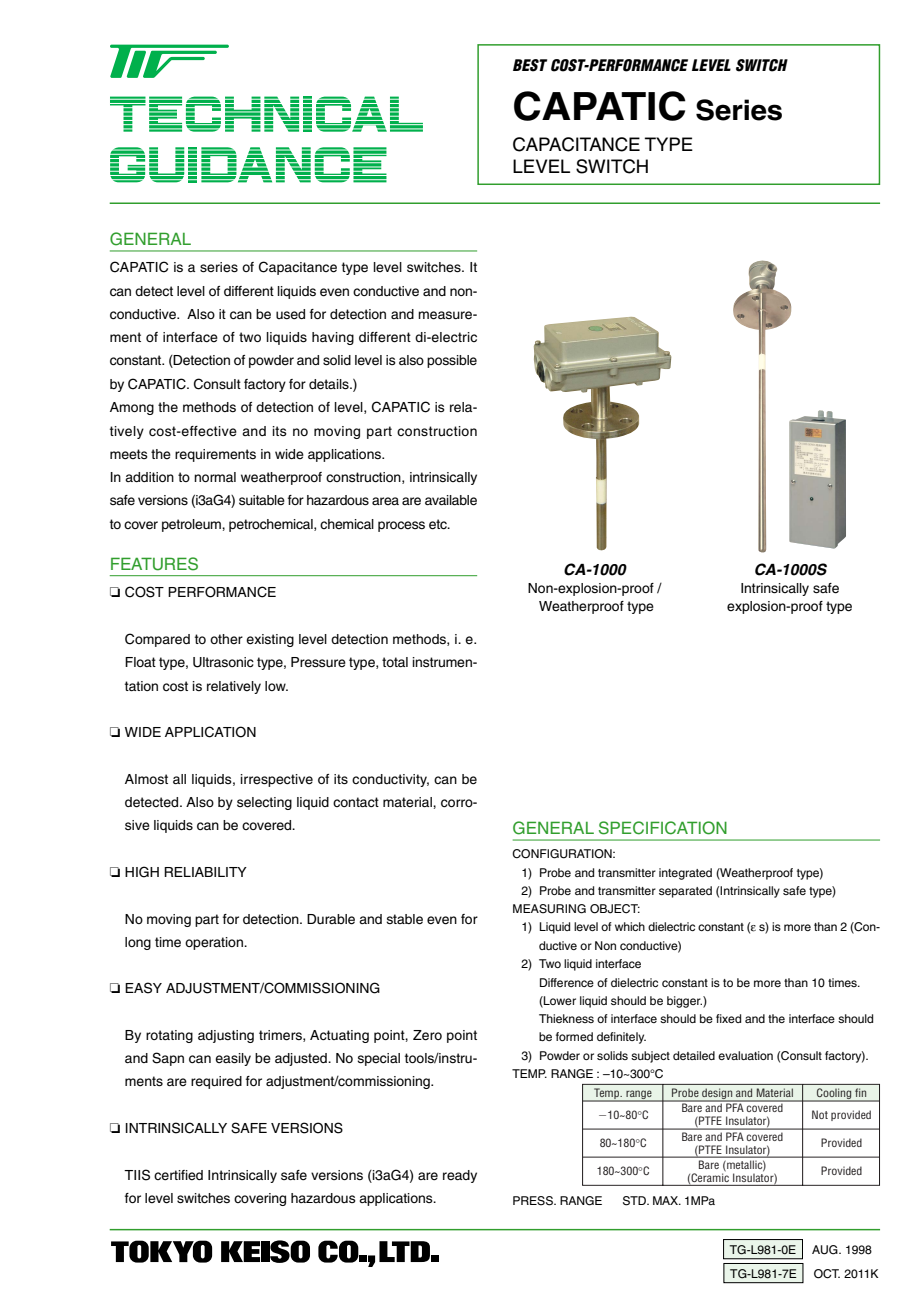  Describe the element at coordinates (178, 1175) in the screenshot. I see `certified` at that location.
